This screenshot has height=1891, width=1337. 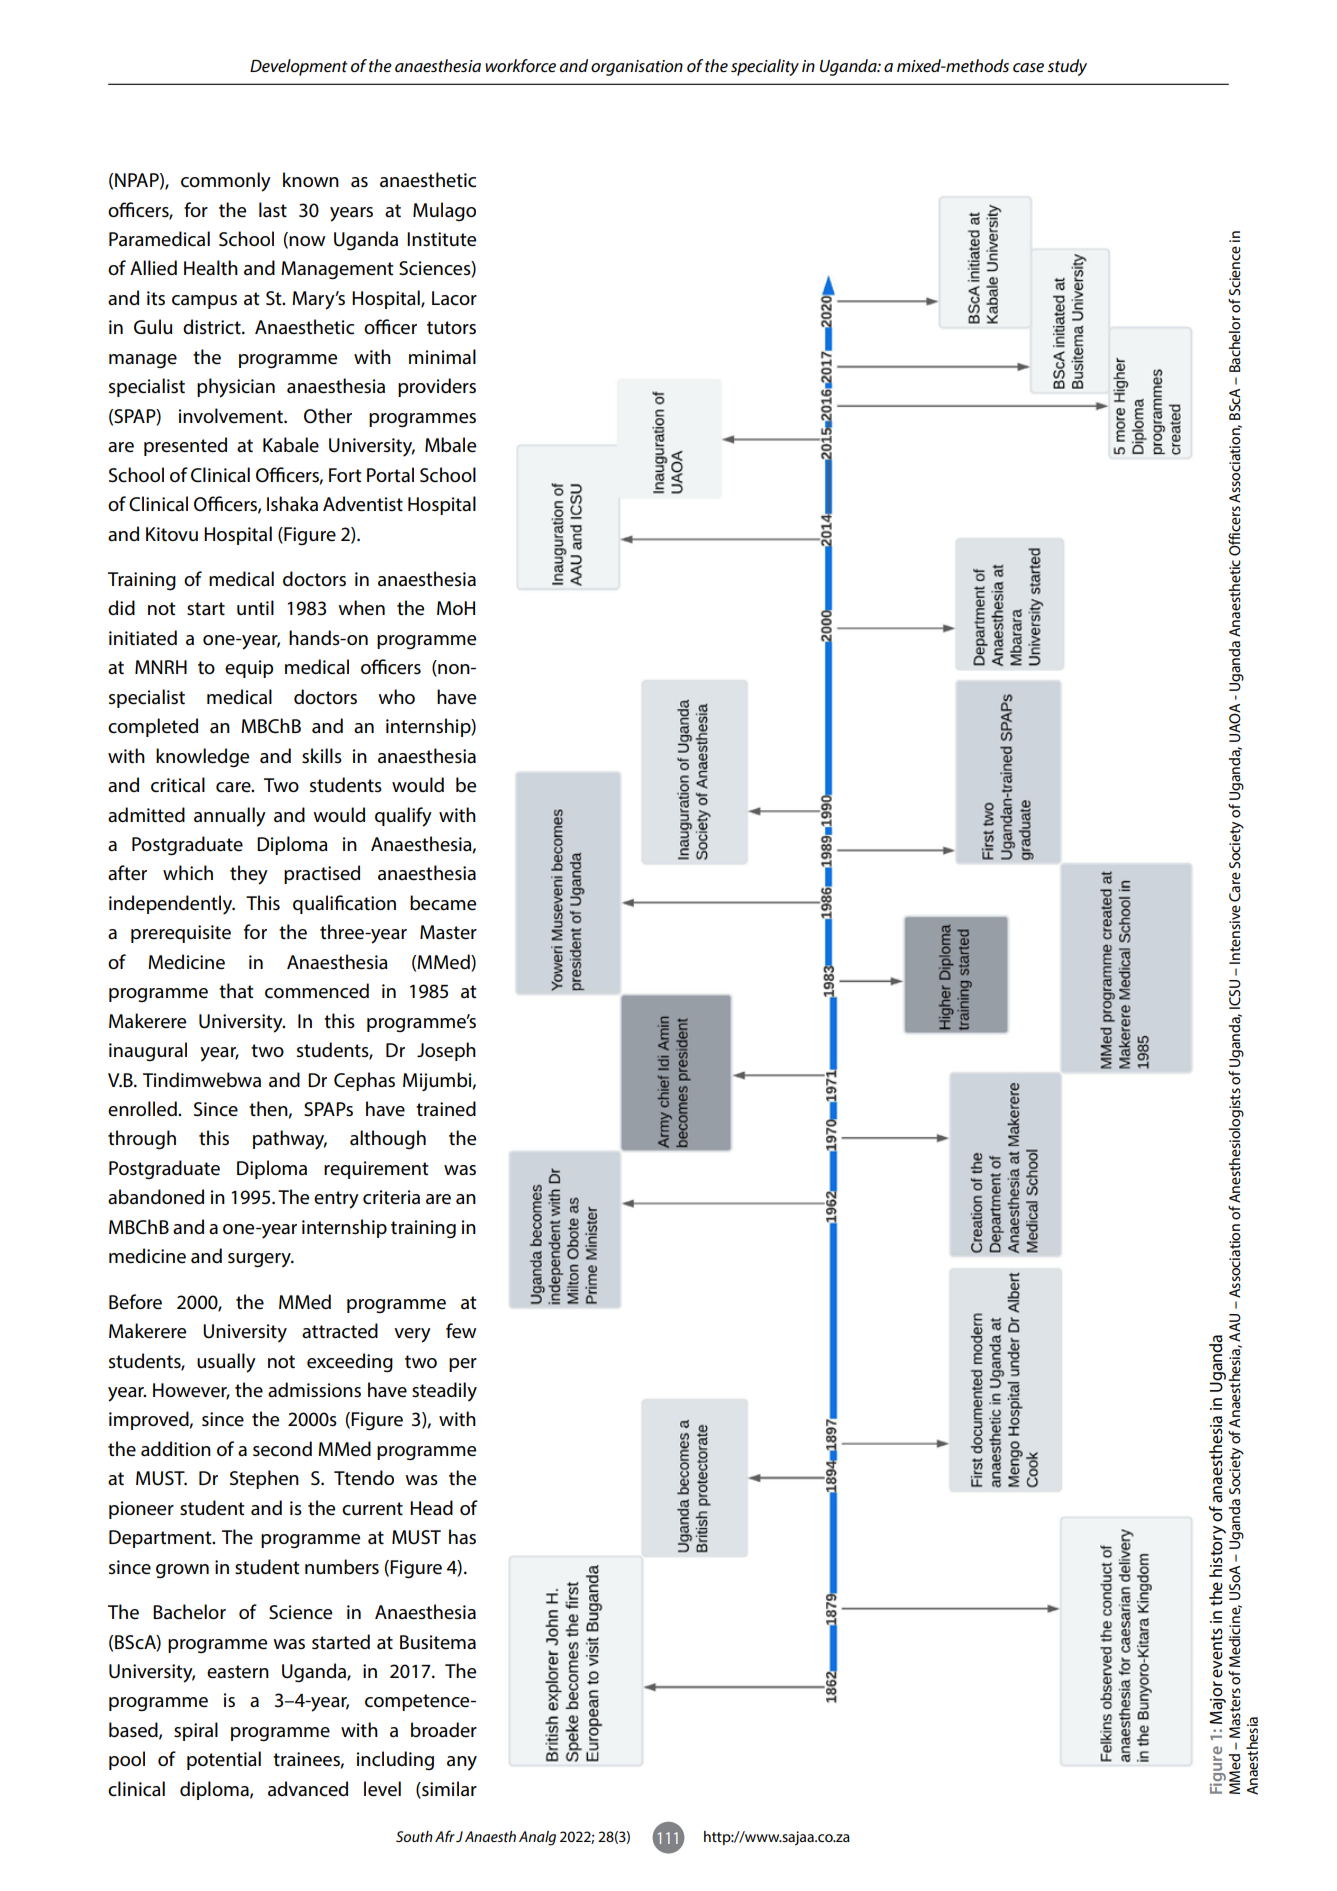 What do you see at coordinates (443, 903) in the screenshot?
I see `became` at bounding box center [443, 903].
